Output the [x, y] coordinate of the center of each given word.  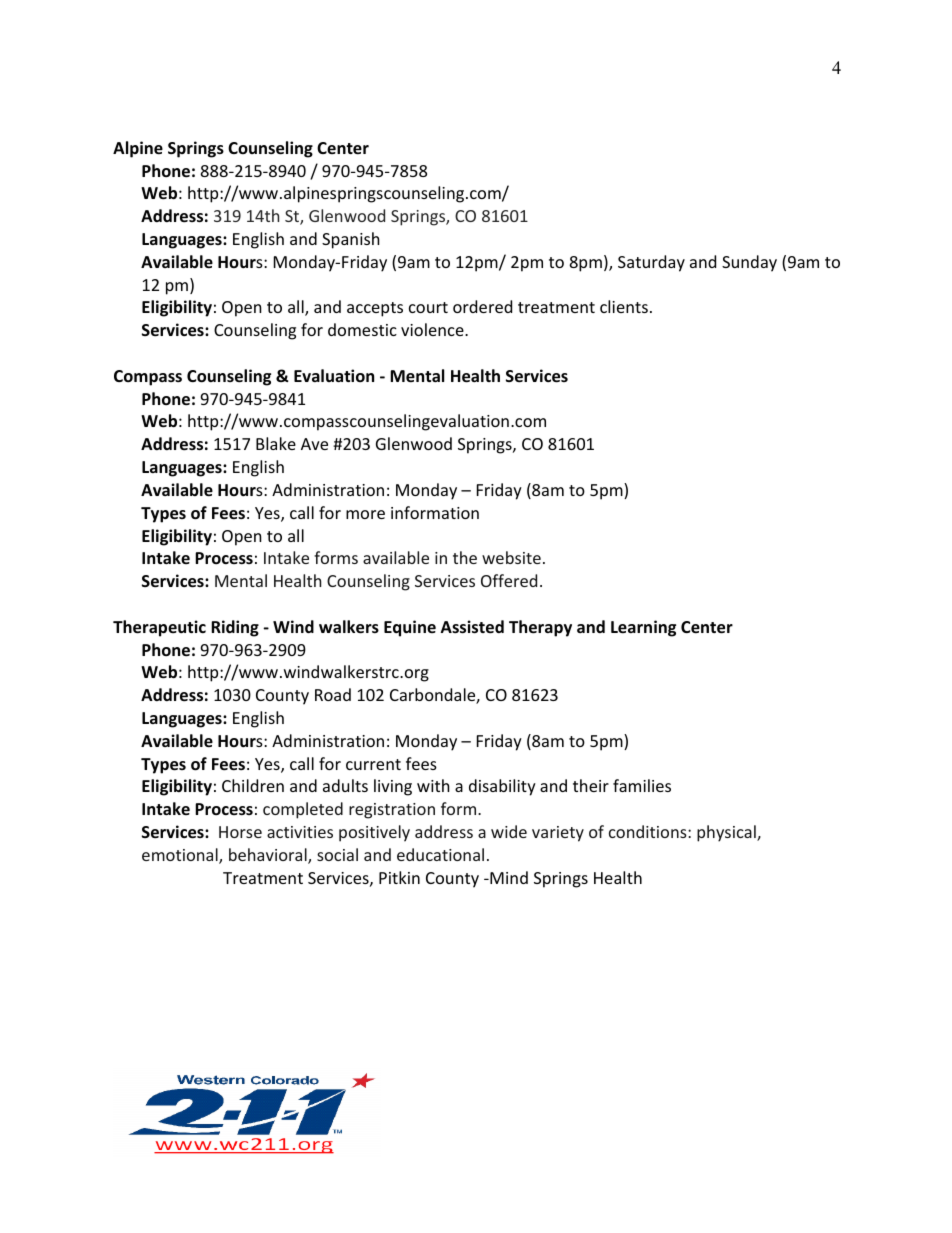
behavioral [269, 856]
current [373, 764]
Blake [276, 443]
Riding [235, 628]
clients [624, 306]
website [511, 557]
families [642, 785]
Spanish [351, 240]
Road [333, 694]
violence [433, 329]
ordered [482, 306]
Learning [643, 628]
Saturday [651, 263]
